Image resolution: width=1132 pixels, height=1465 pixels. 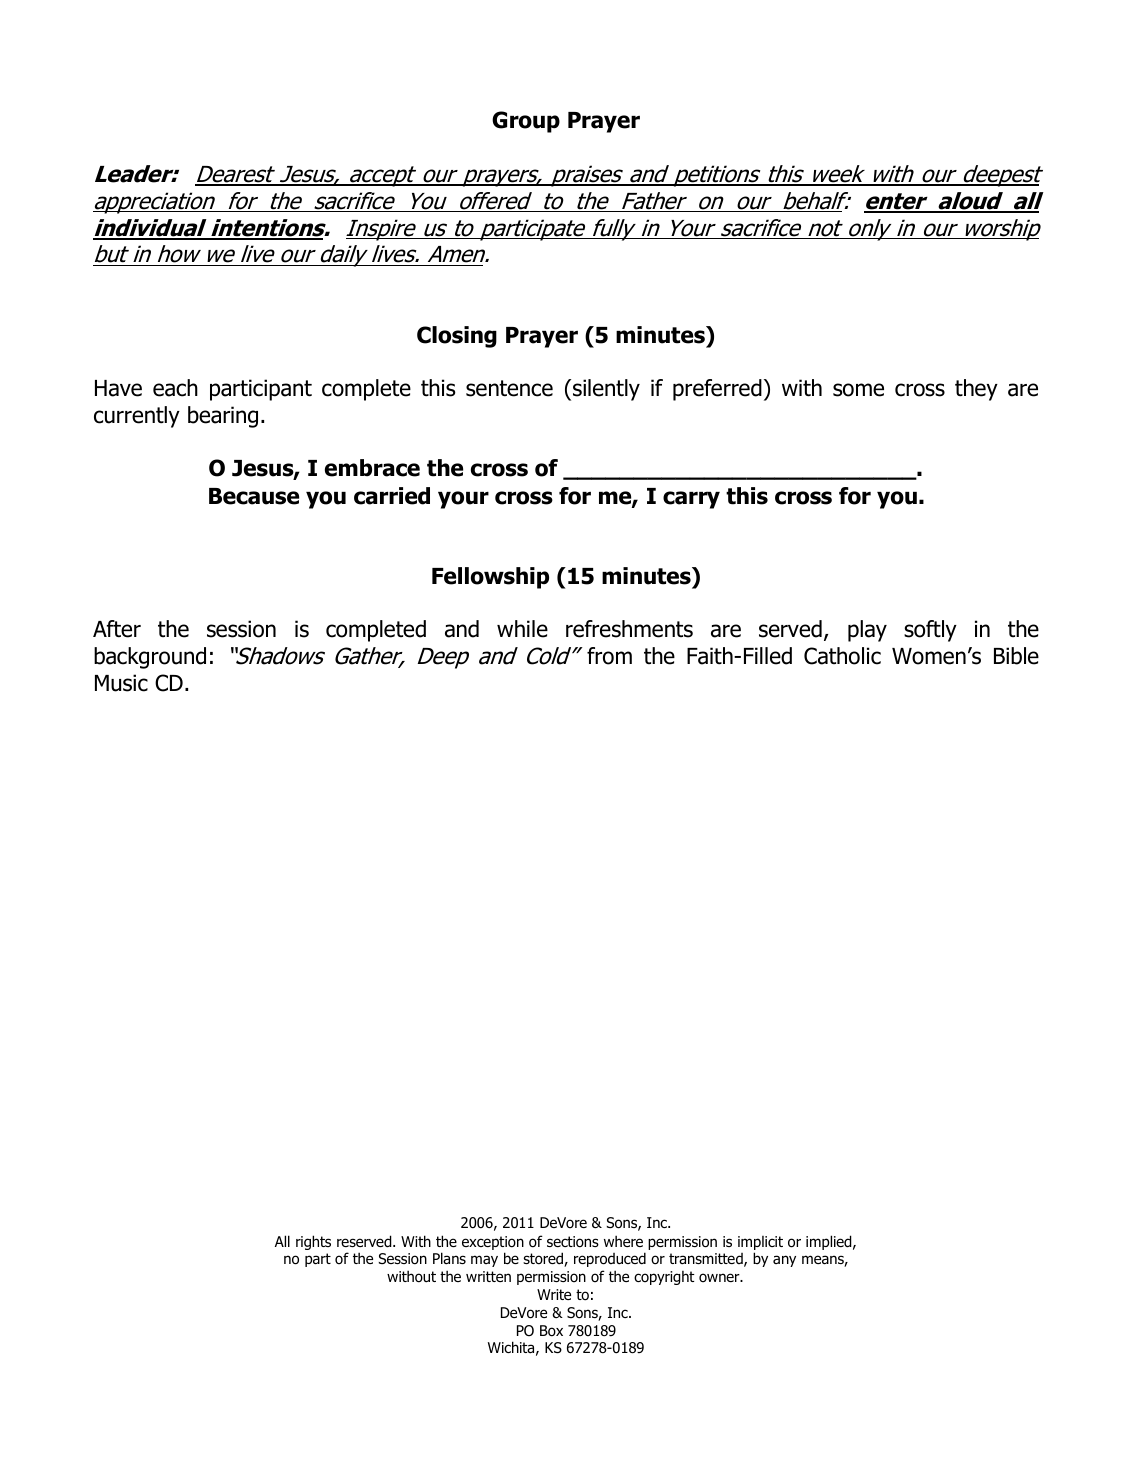 I want to click on Closing, so click(x=457, y=337).
